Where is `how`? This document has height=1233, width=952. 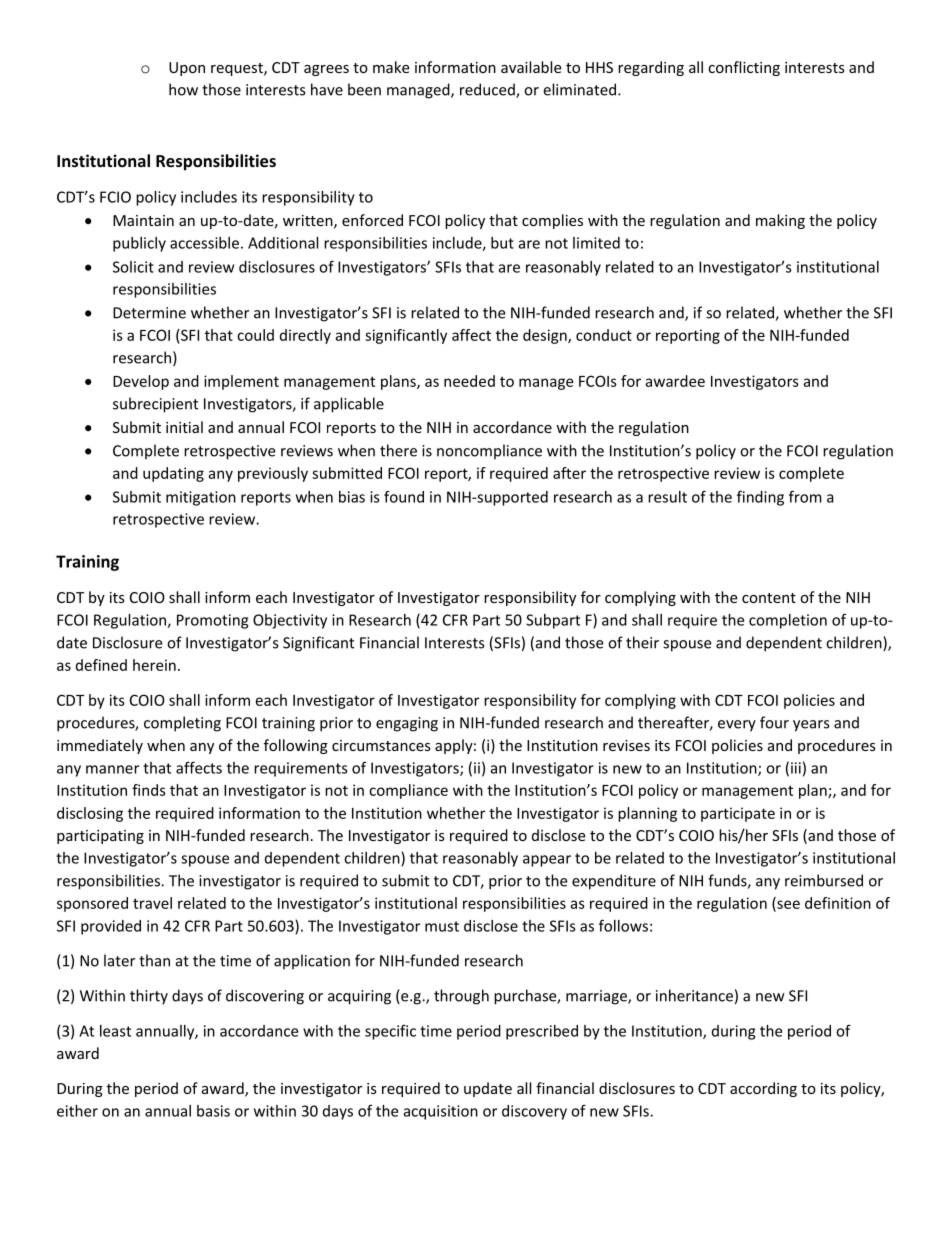
how is located at coordinates (183, 89).
